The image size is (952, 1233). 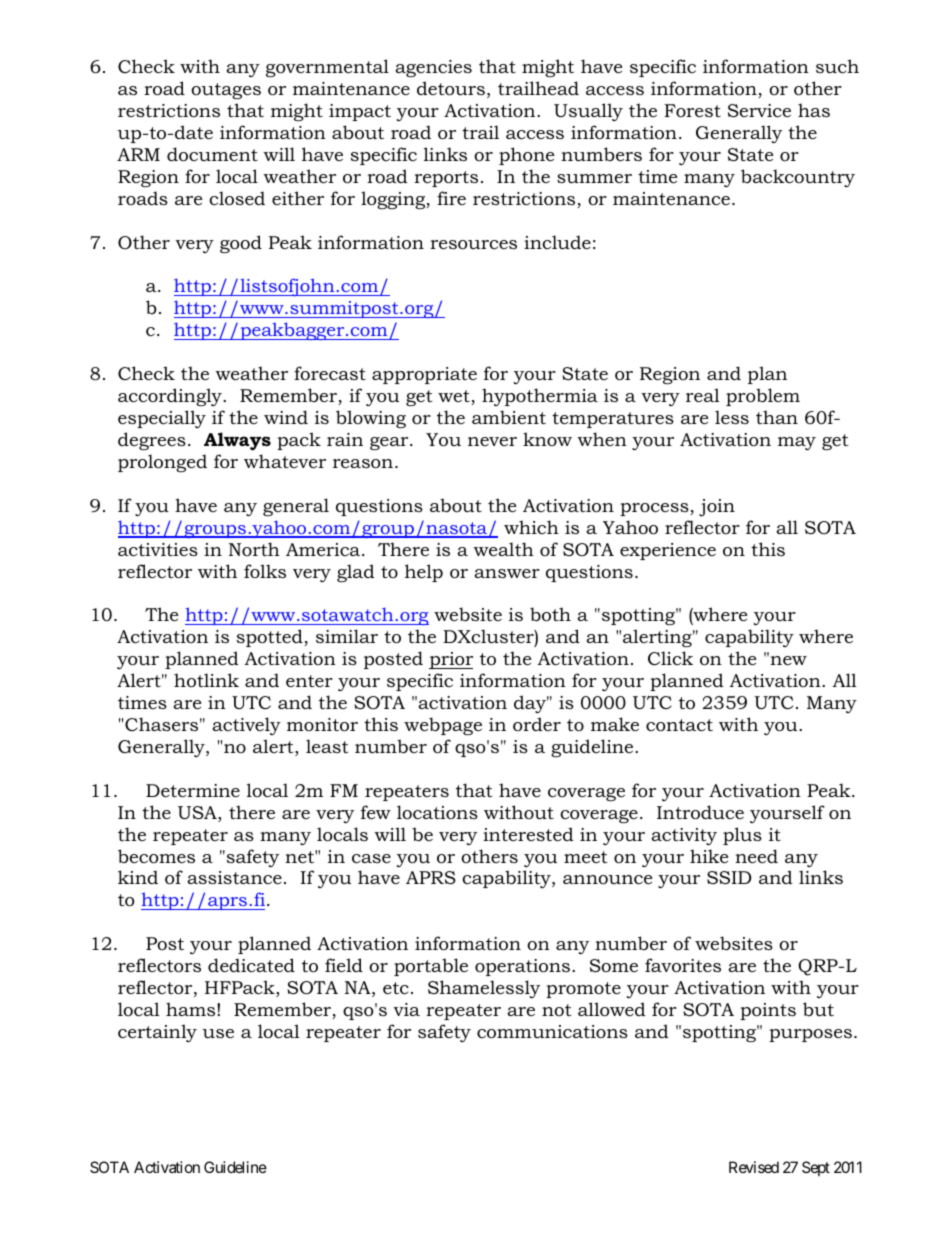 I want to click on outages, so click(x=226, y=91).
